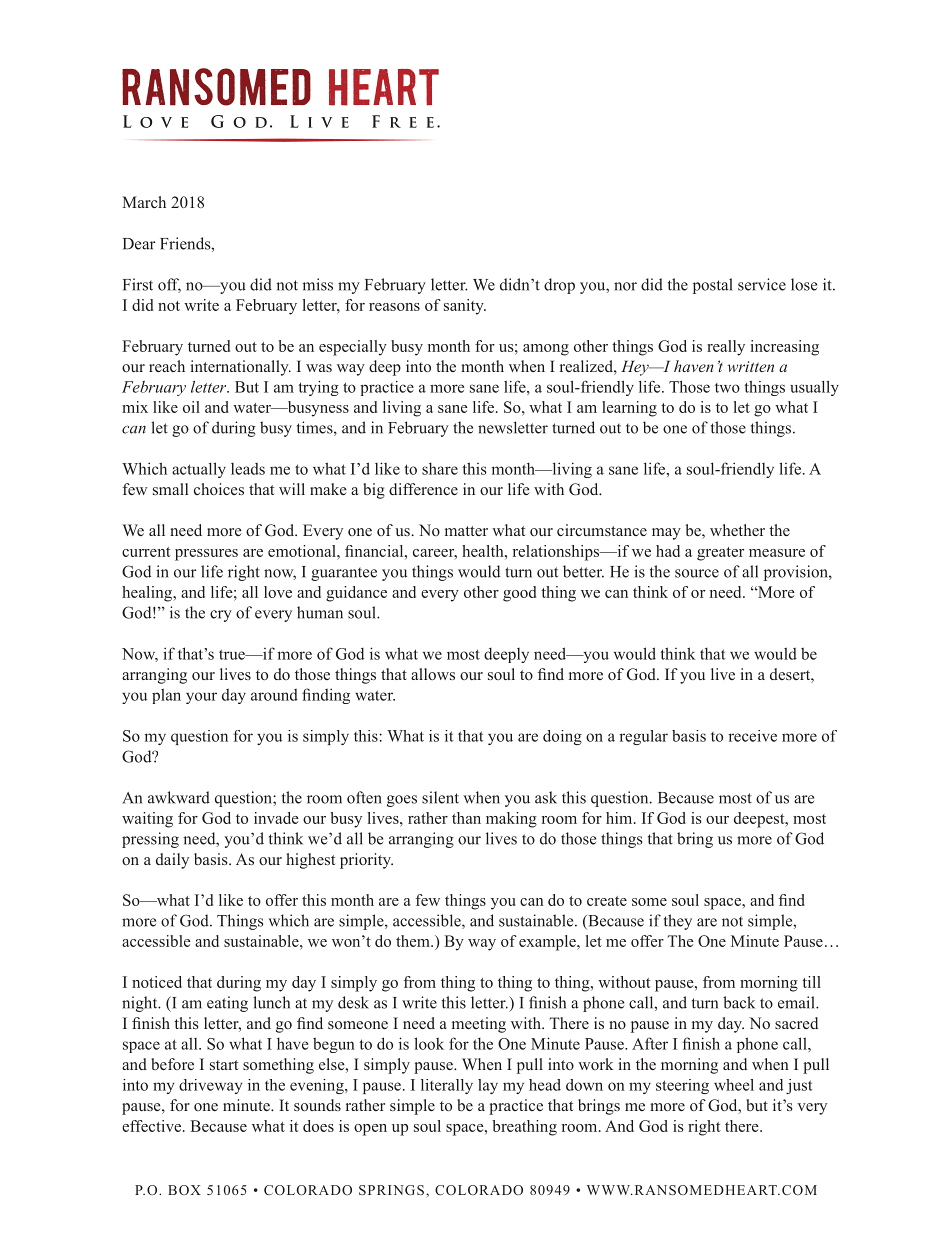 This screenshot has width=952, height=1233. Describe the element at coordinates (727, 388) in the screenshot. I see `two` at that location.
